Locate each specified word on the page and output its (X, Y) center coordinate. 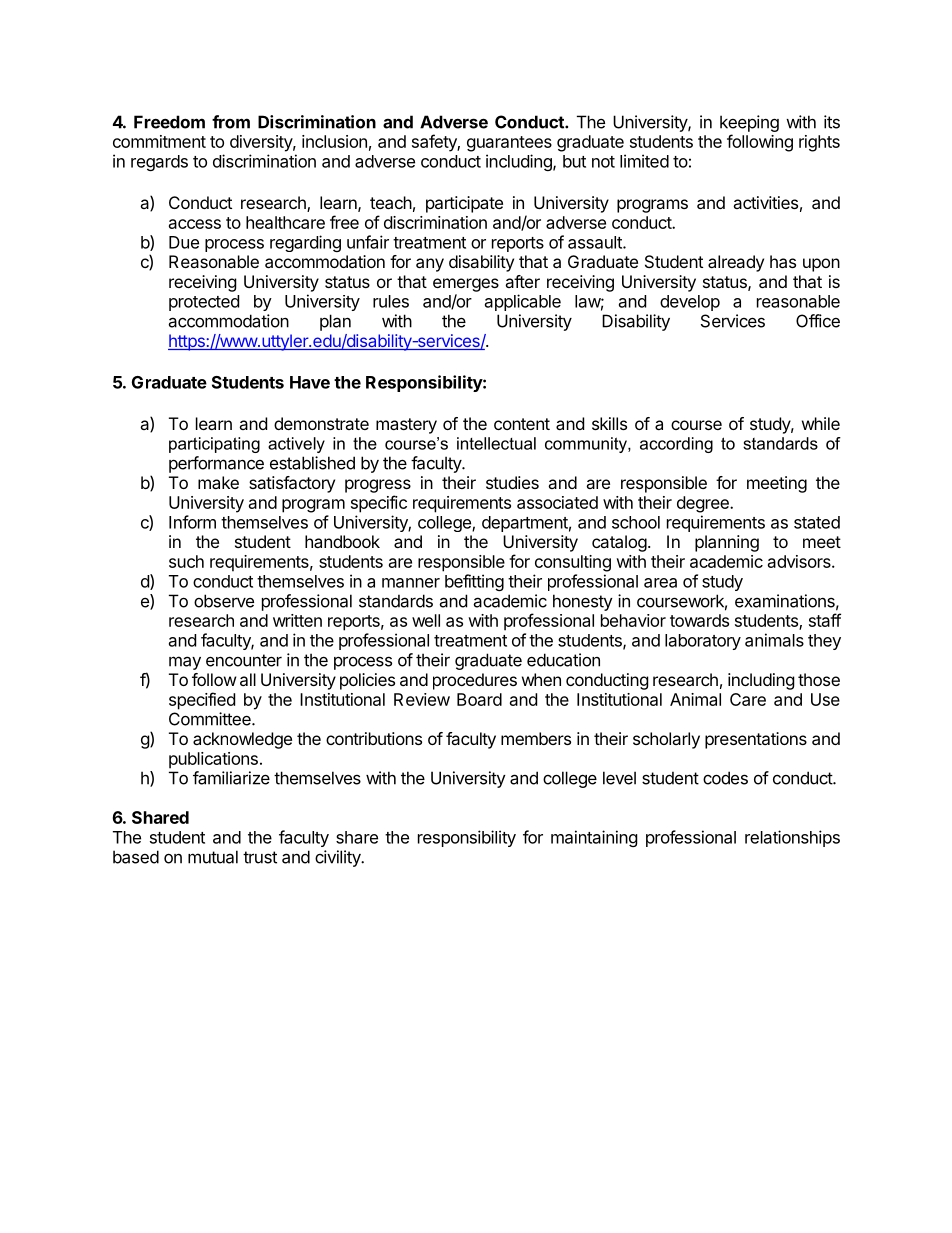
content (522, 424)
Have (310, 382)
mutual (213, 857)
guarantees (509, 144)
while (821, 423)
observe (224, 601)
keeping (749, 123)
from (231, 122)
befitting (474, 582)
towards (699, 620)
